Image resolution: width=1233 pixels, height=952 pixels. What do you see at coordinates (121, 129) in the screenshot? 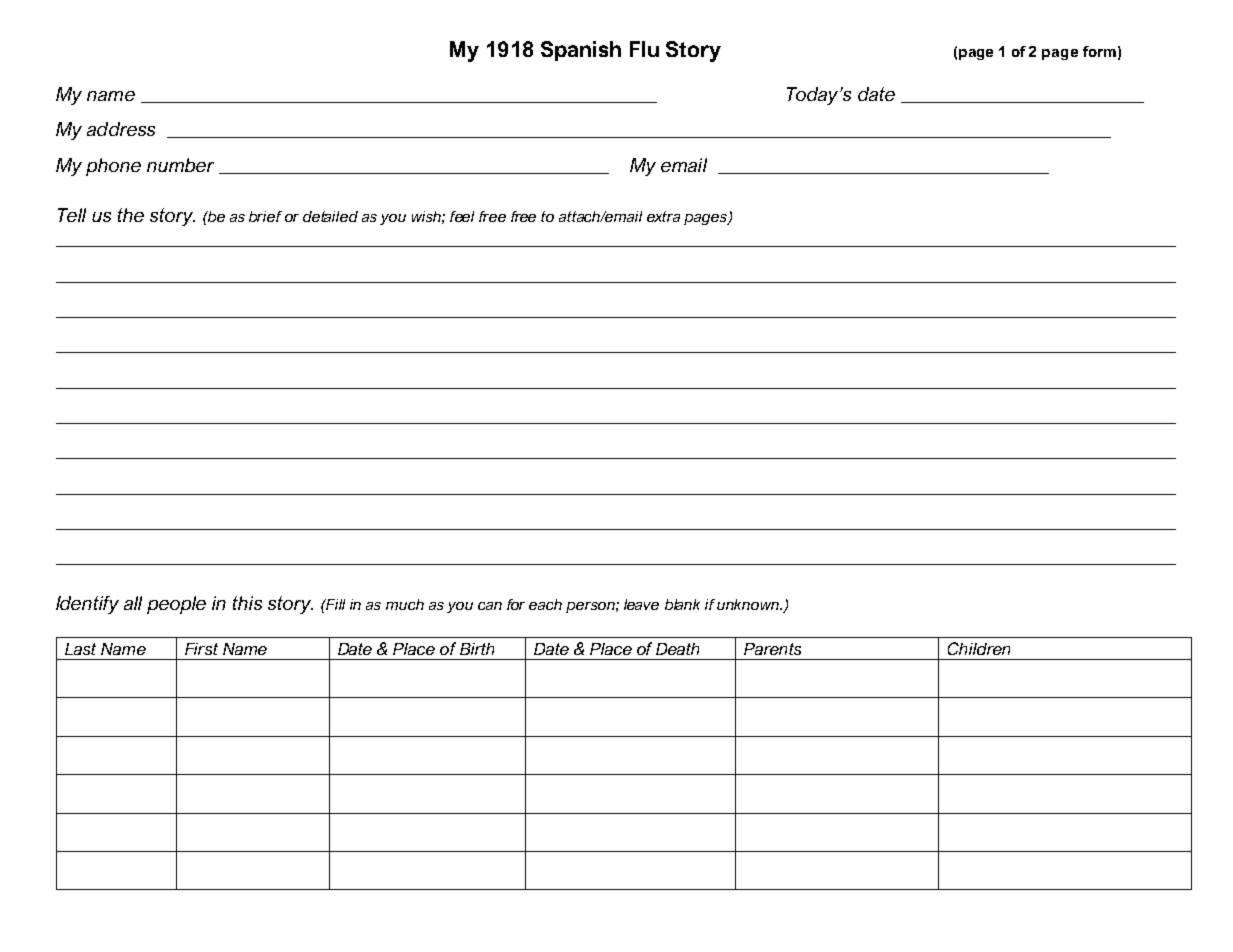
I see `address` at bounding box center [121, 129].
